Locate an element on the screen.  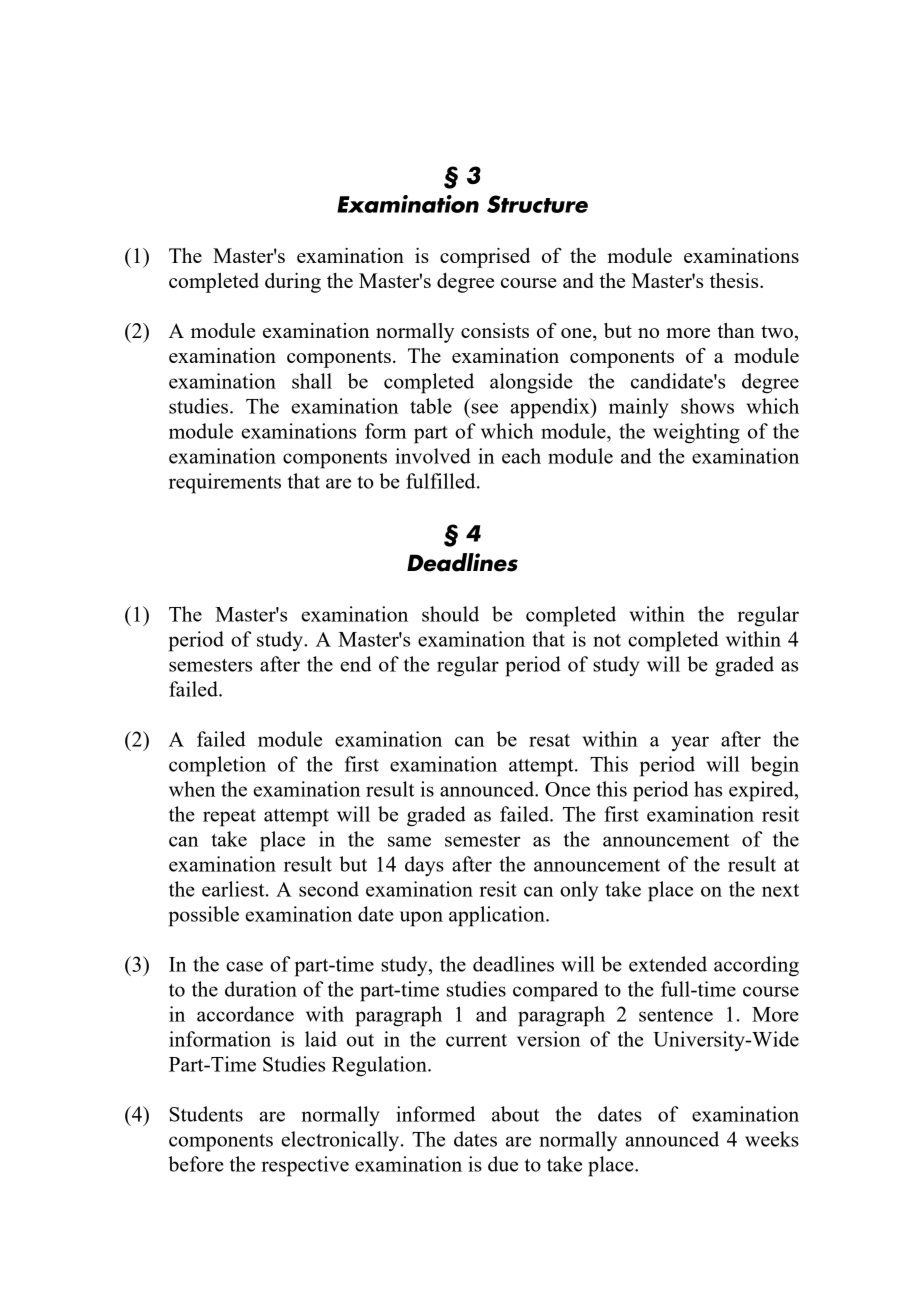
application is located at coordinates (498, 916).
